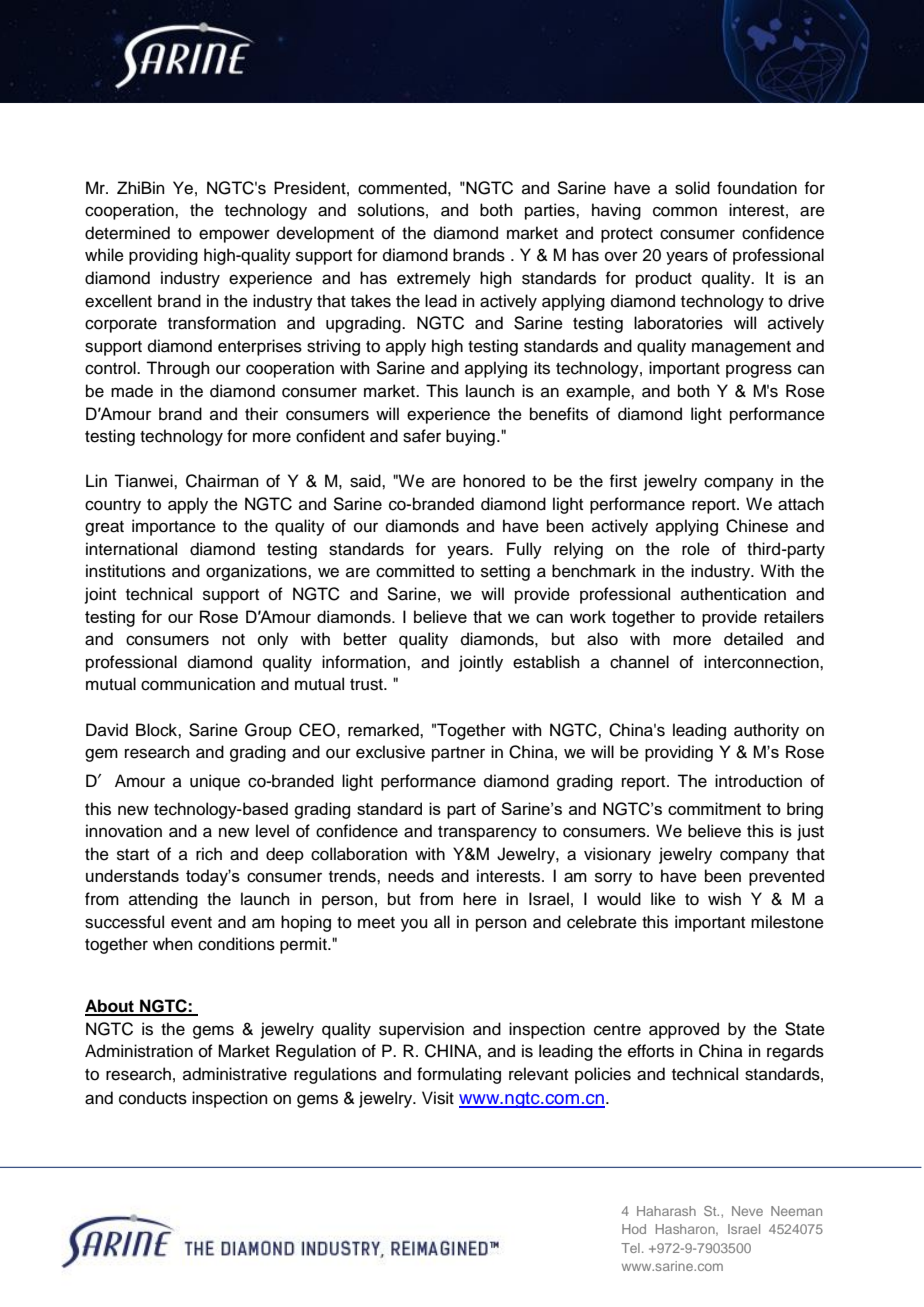  I want to click on Chairman, so click(222, 481).
